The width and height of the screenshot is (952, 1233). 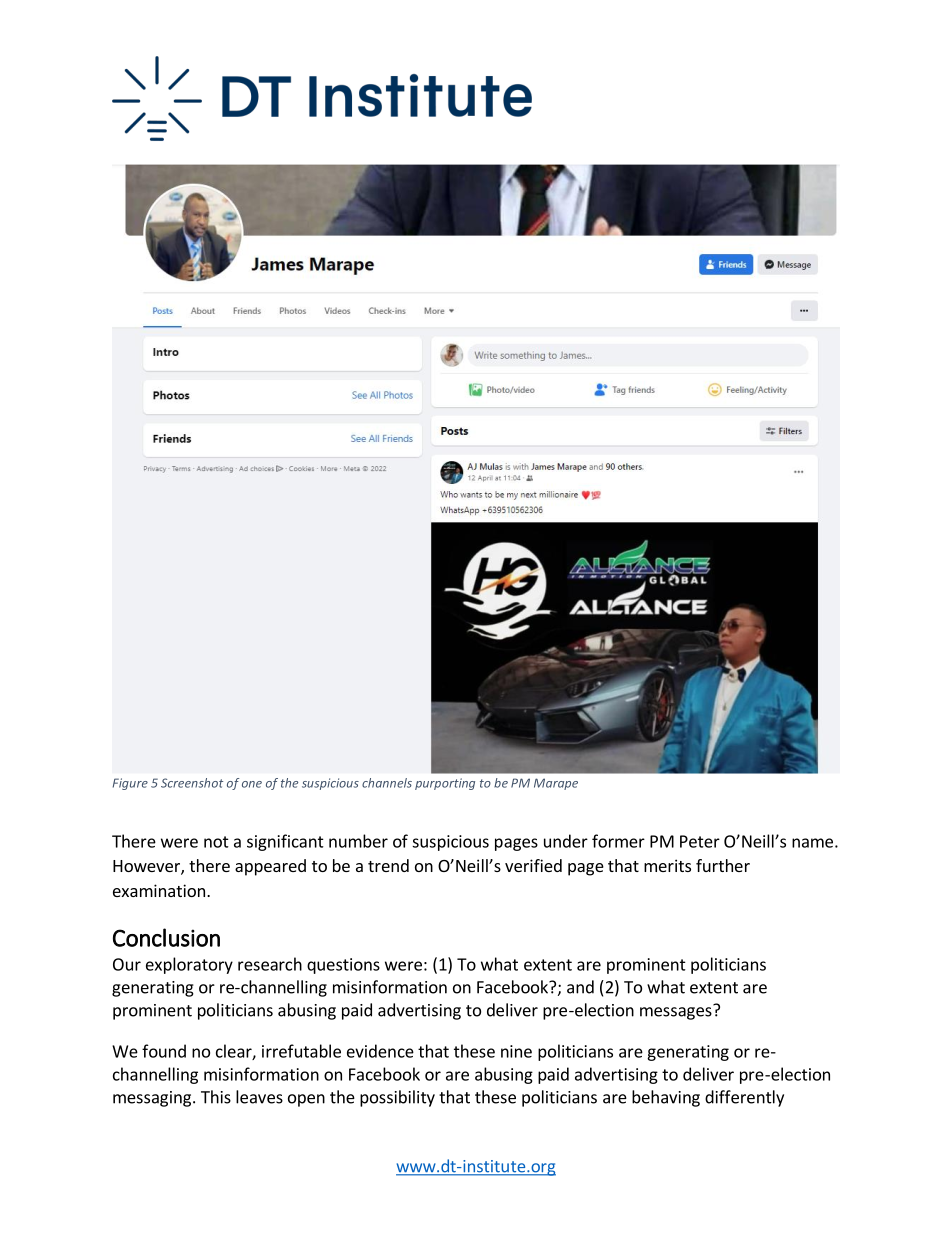 What do you see at coordinates (580, 987) in the screenshot?
I see `and` at bounding box center [580, 987].
